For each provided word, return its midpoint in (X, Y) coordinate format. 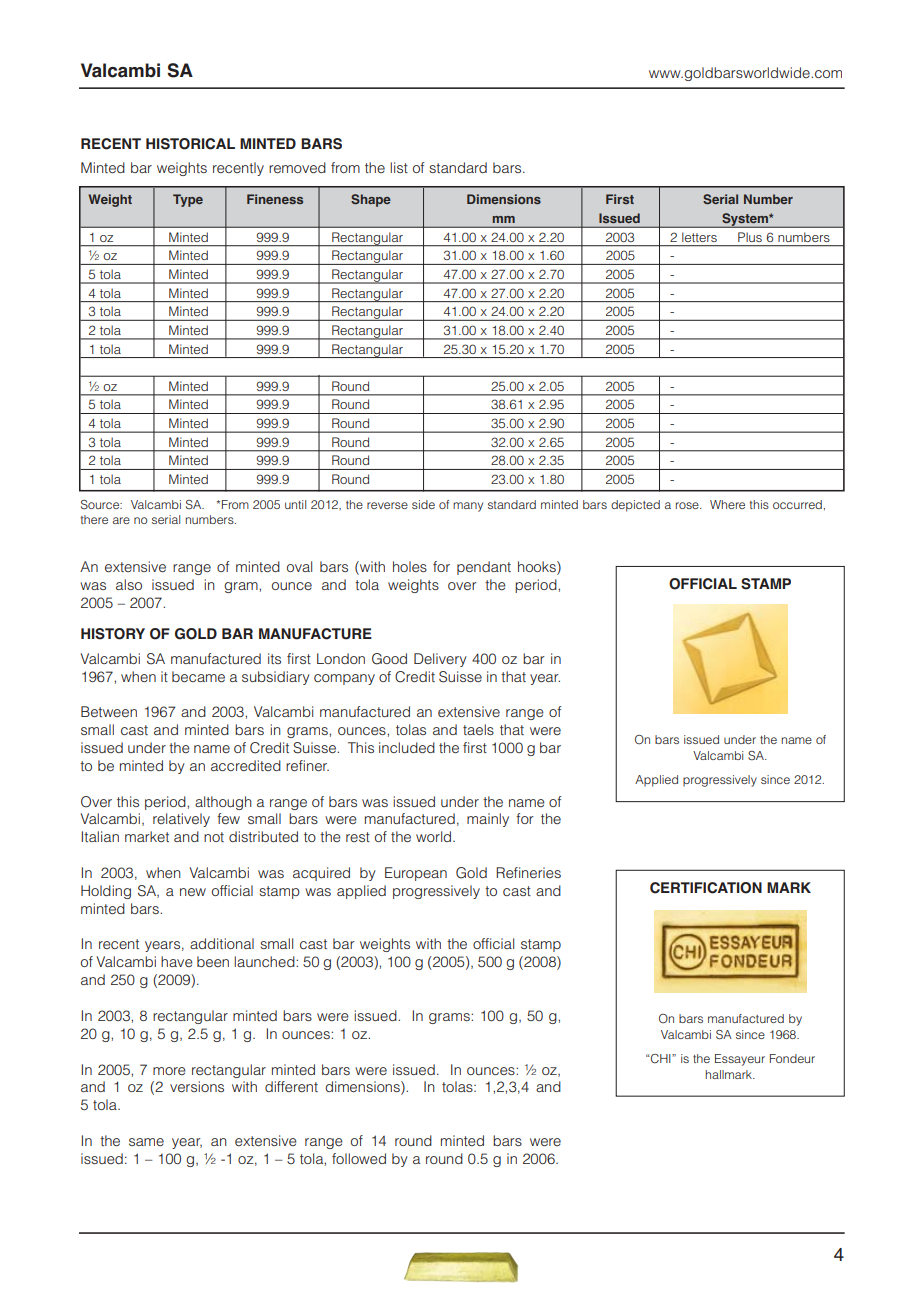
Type (188, 200)
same (146, 1142)
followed (359, 1158)
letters (699, 237)
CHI (661, 1059)
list (399, 167)
